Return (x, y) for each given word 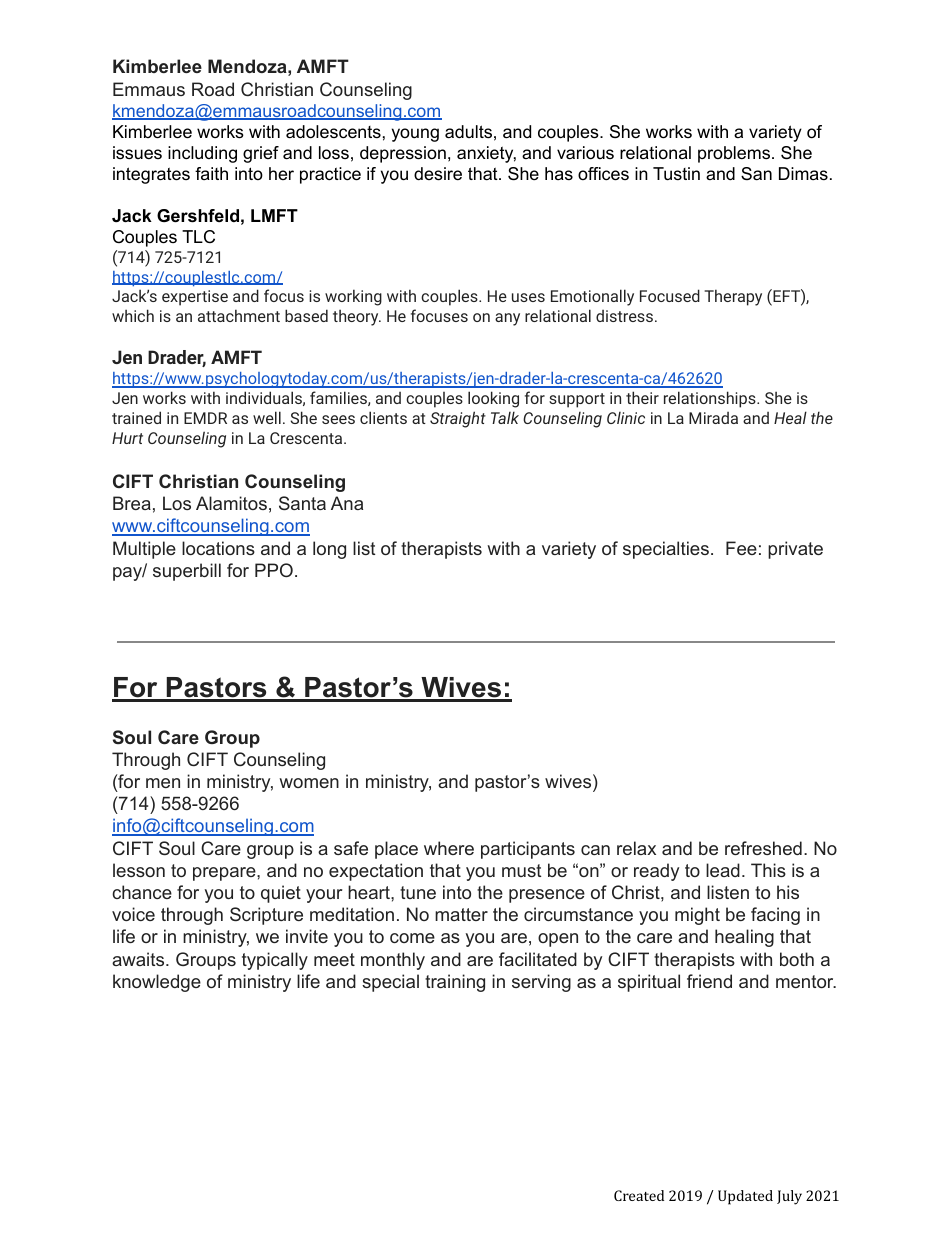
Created (639, 1195)
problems (734, 154)
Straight (458, 419)
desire (438, 174)
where (449, 848)
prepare (225, 874)
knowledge (157, 983)
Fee (741, 548)
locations (218, 548)
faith (211, 173)
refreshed (763, 848)
